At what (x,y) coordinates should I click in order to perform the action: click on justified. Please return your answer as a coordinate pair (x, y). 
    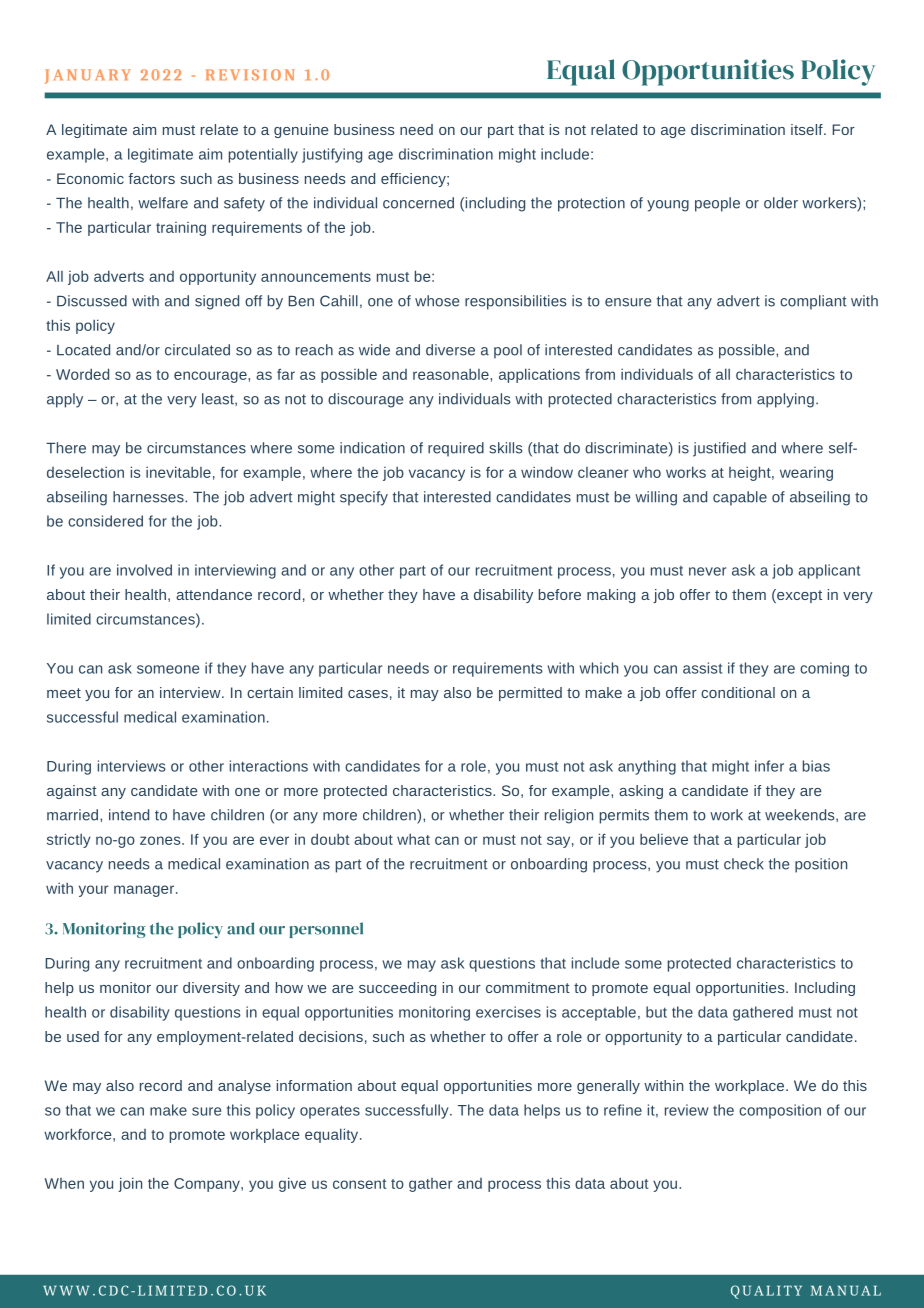
    Looking at the image, I should click on (719, 449).
